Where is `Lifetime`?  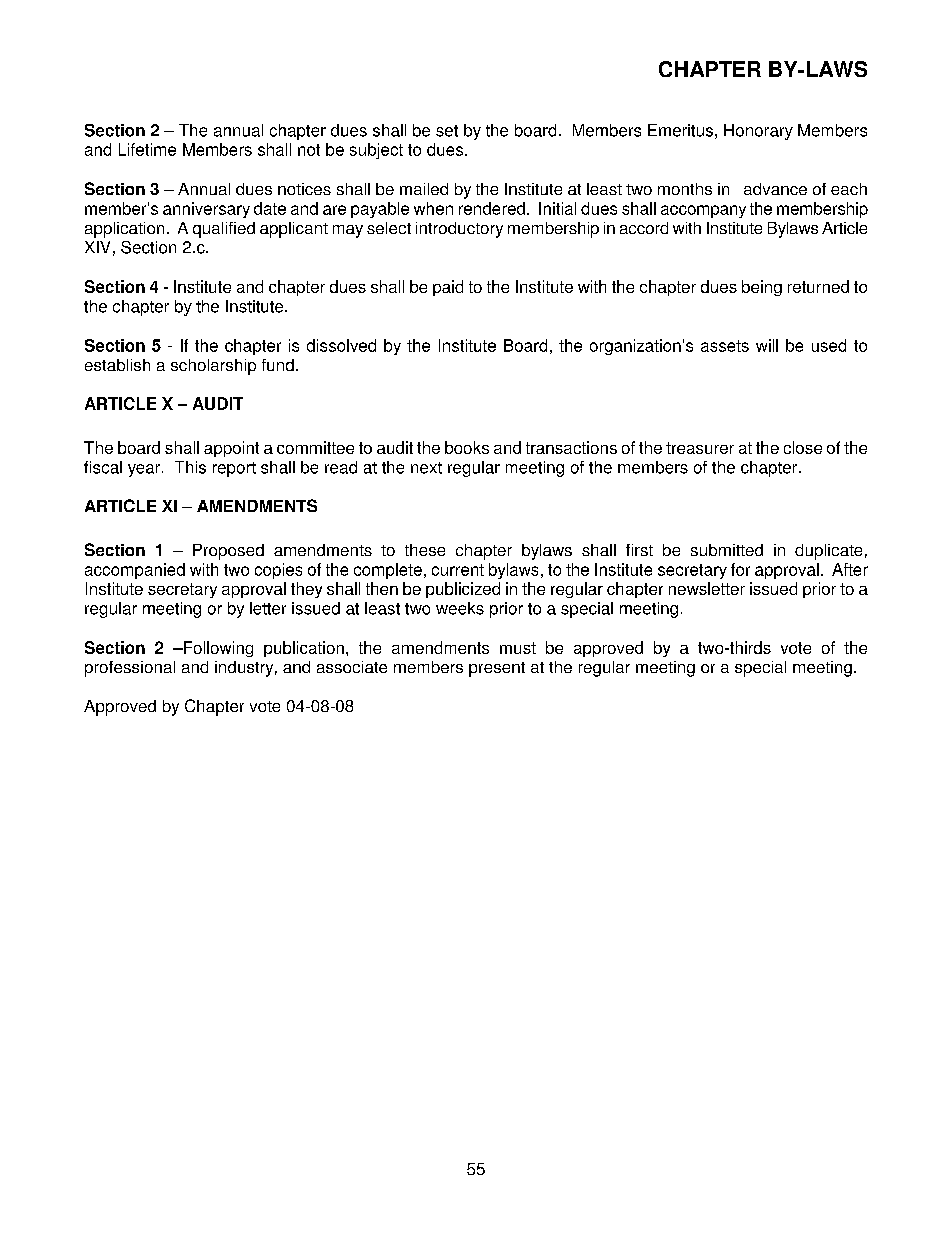 Lifetime is located at coordinates (147, 149).
